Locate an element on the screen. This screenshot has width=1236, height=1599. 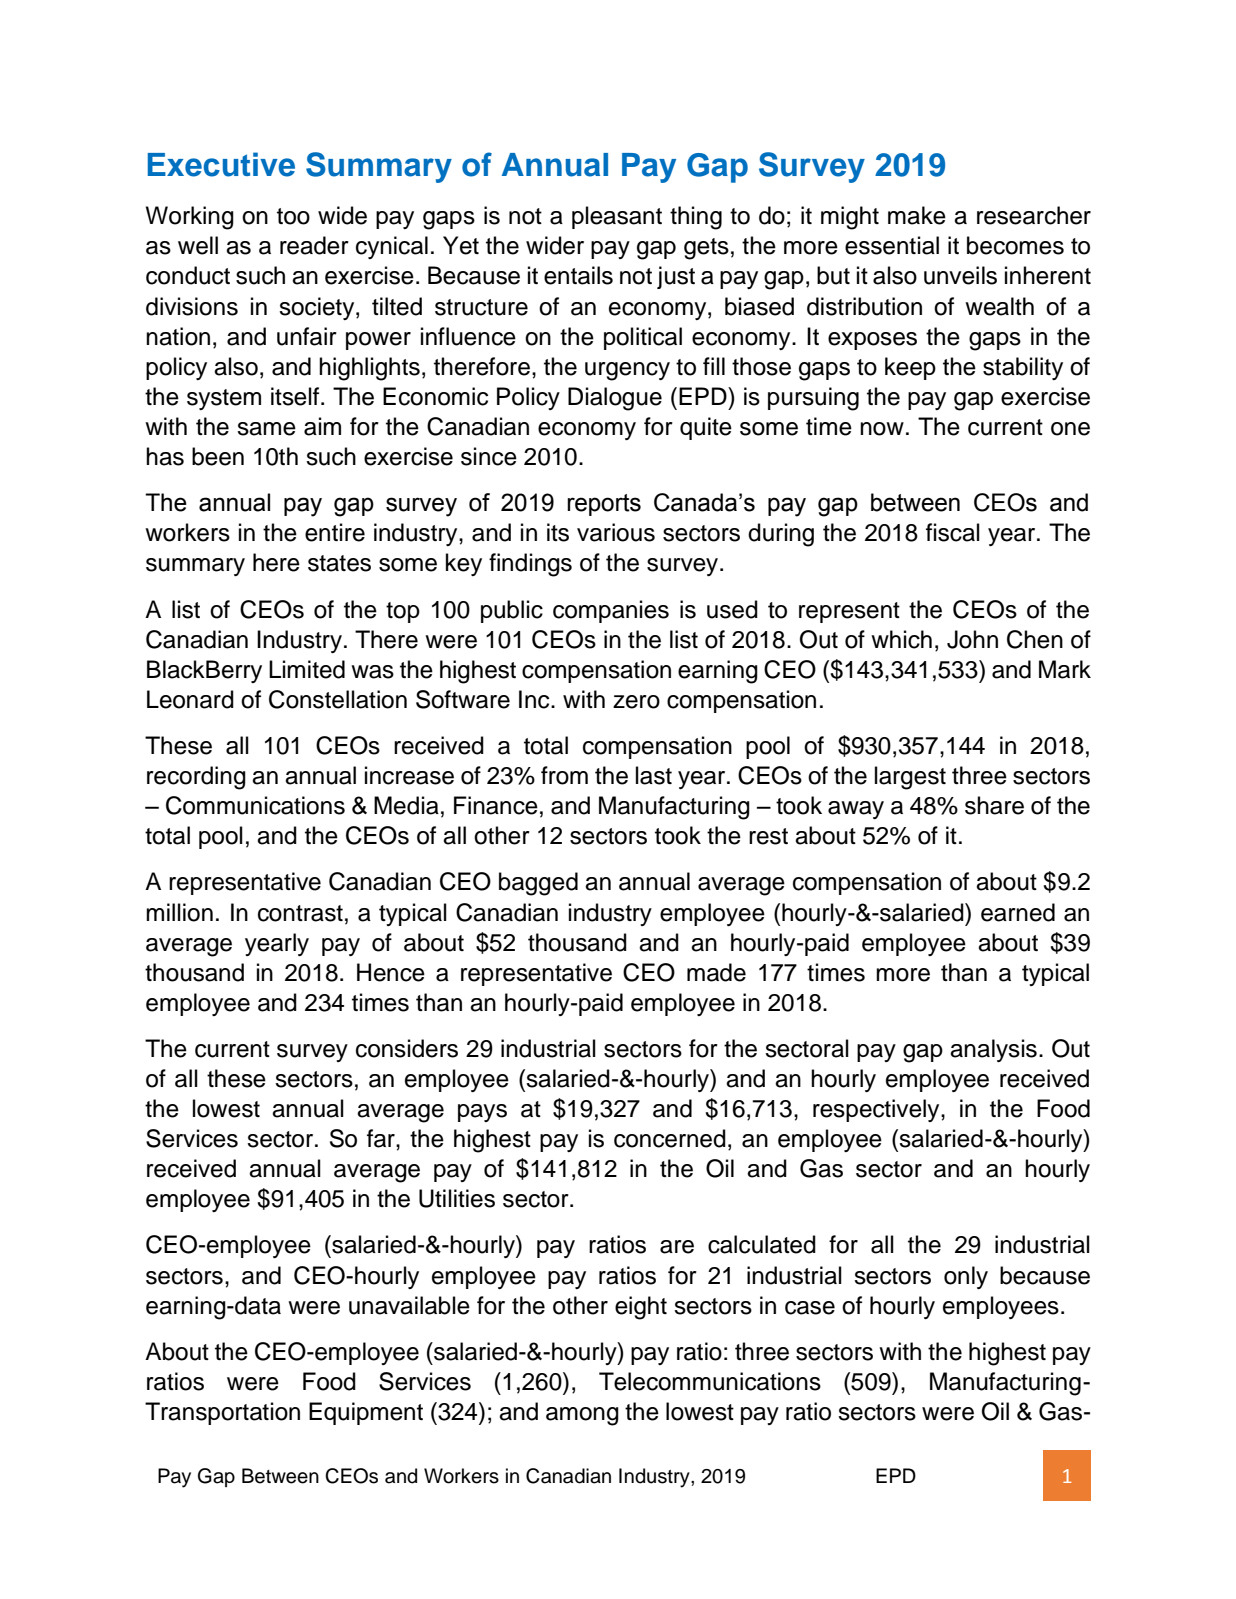
unavailable is located at coordinates (409, 1305).
